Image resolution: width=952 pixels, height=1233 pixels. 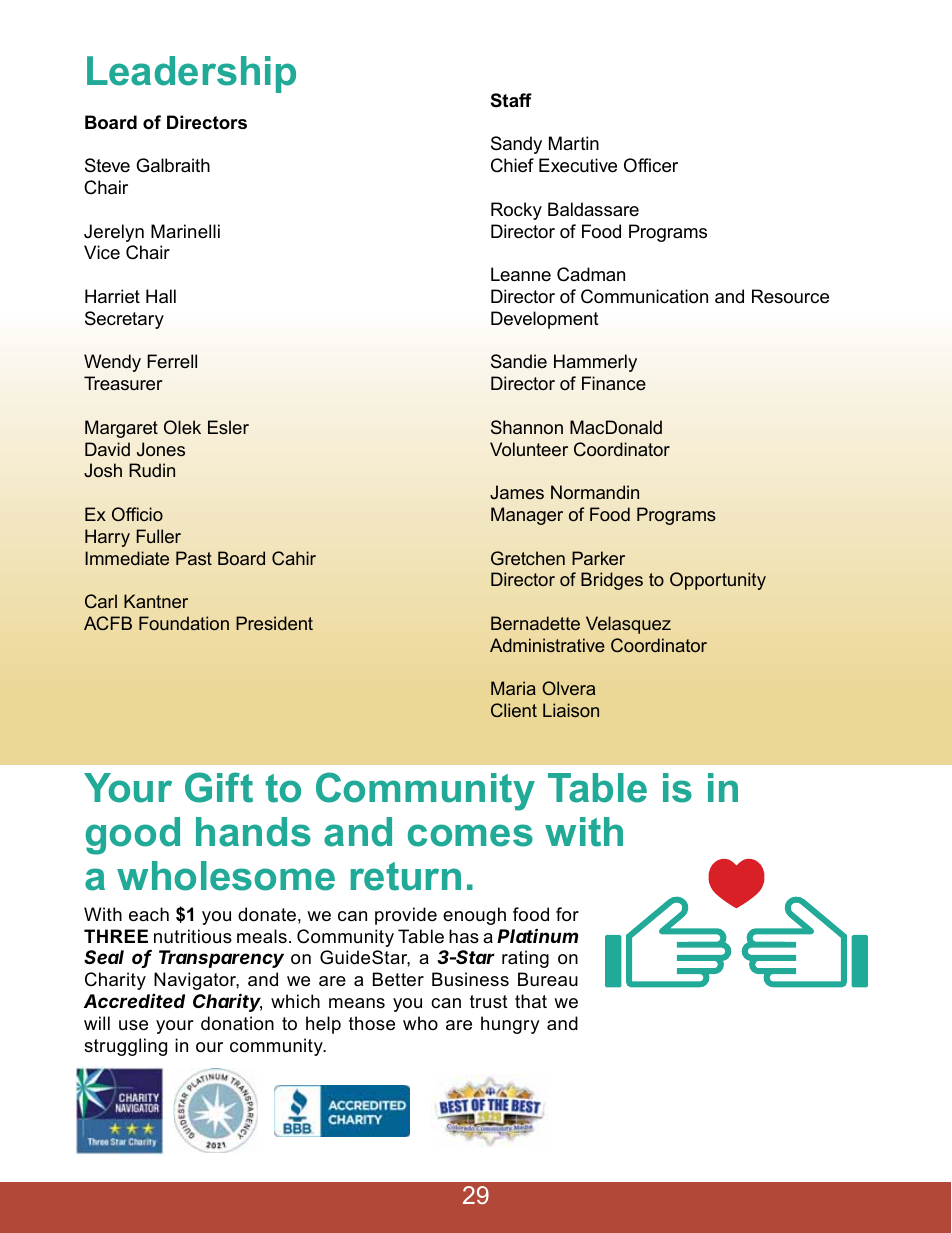 What do you see at coordinates (718, 581) in the image?
I see `Opportunity` at bounding box center [718, 581].
